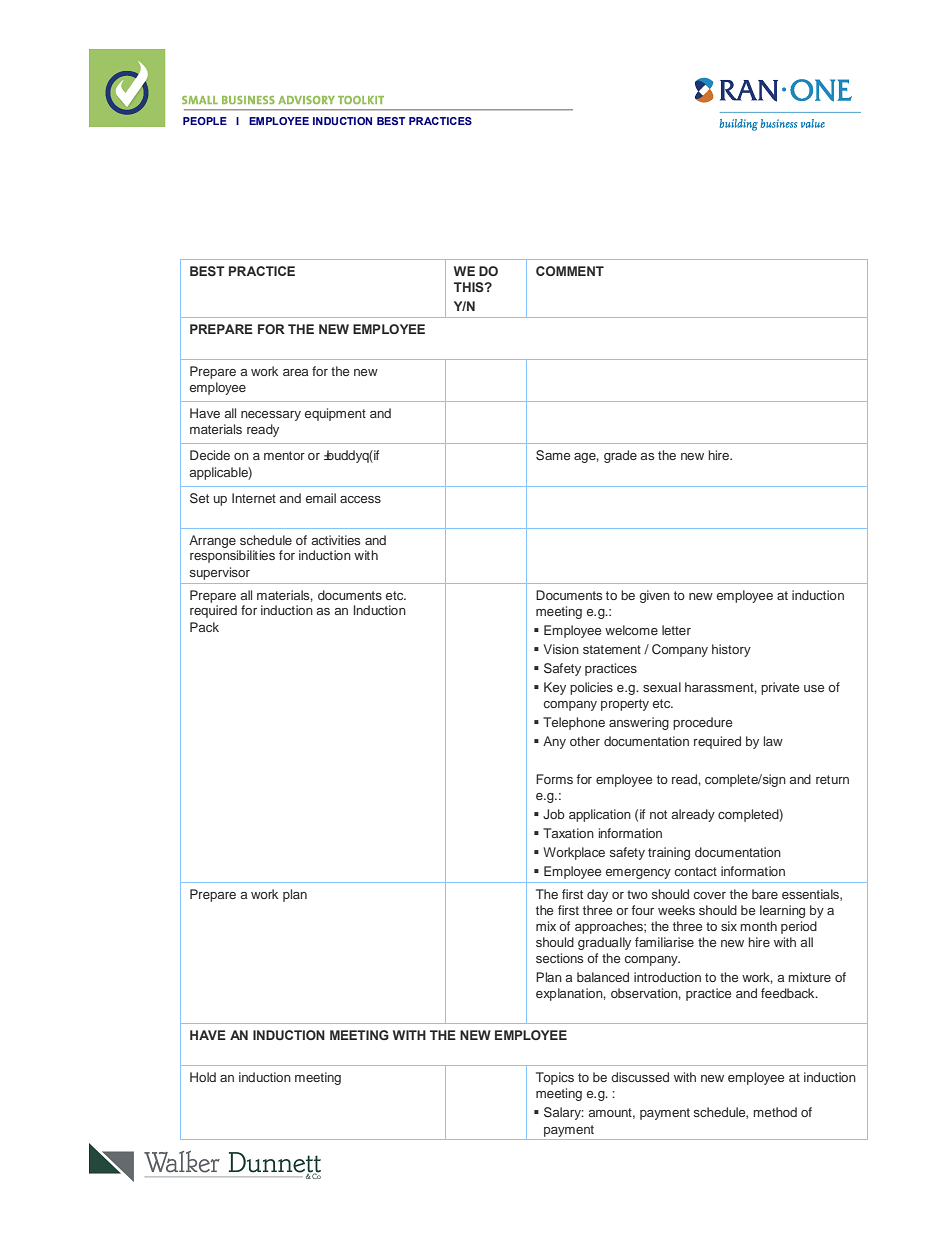 This screenshot has width=952, height=1233. What do you see at coordinates (570, 271) in the screenshot?
I see `COMMENT` at bounding box center [570, 271].
